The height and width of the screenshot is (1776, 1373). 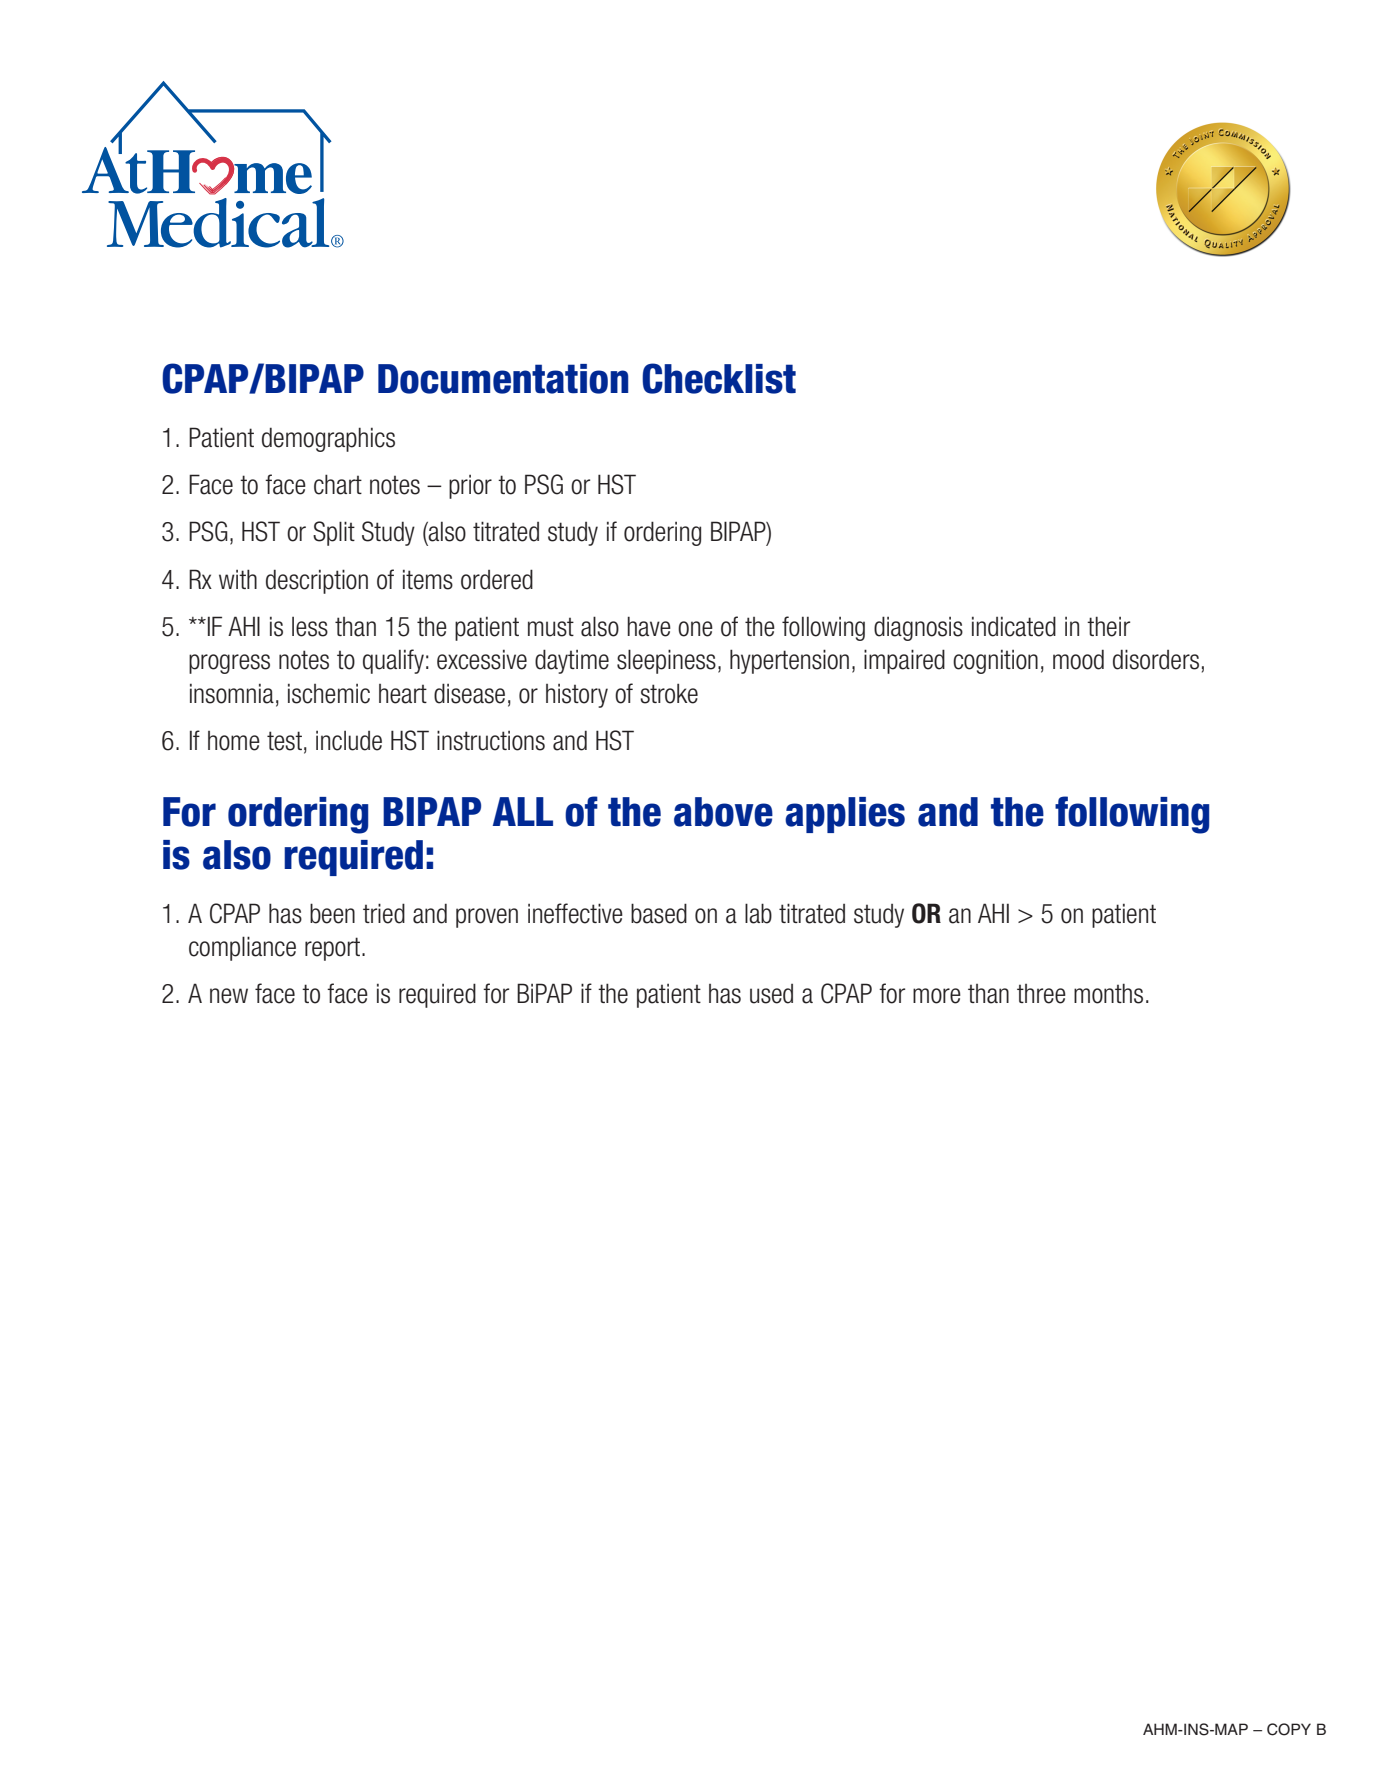 What do you see at coordinates (1041, 994) in the screenshot?
I see `three` at bounding box center [1041, 994].
